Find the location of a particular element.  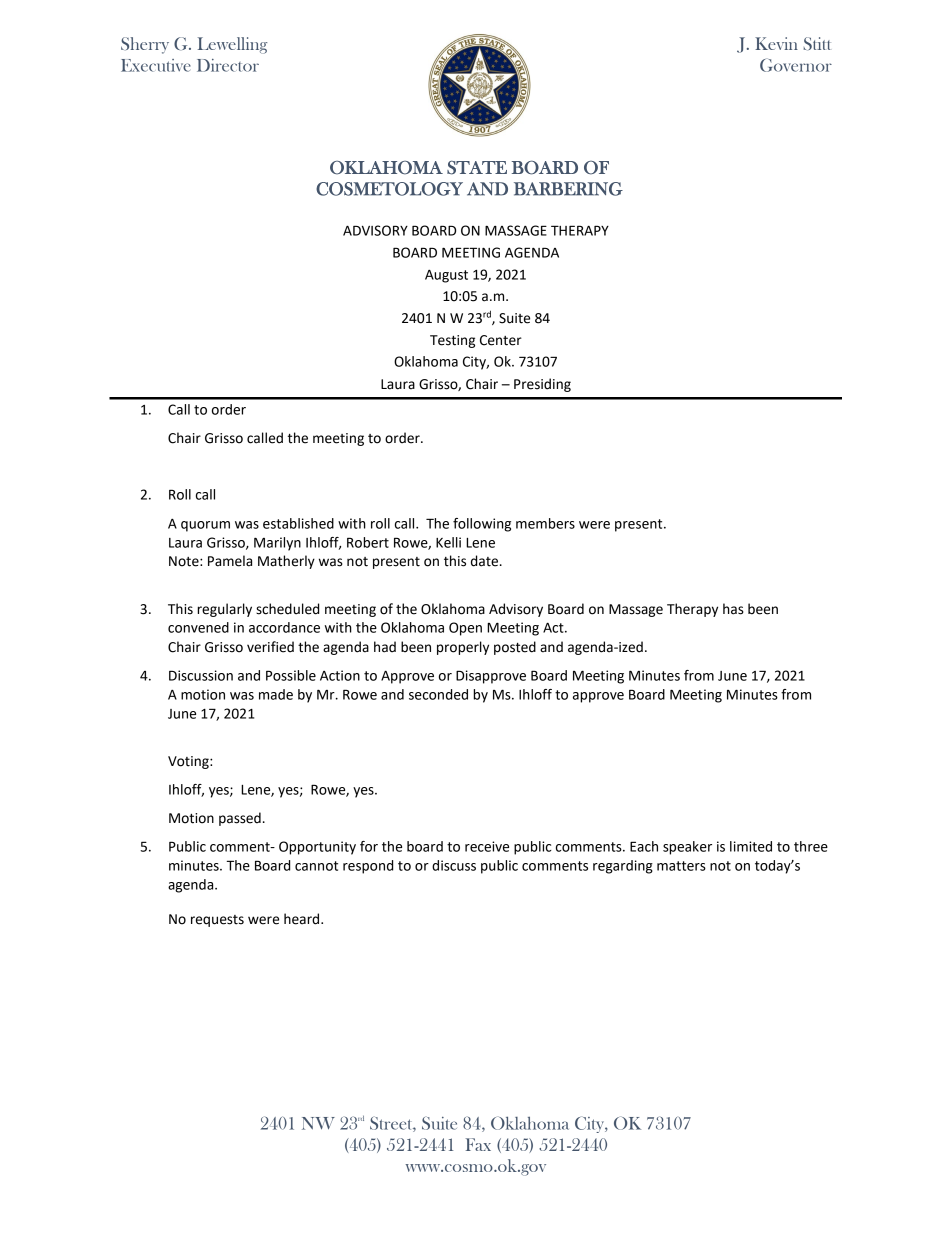

requests is located at coordinates (217, 921).
